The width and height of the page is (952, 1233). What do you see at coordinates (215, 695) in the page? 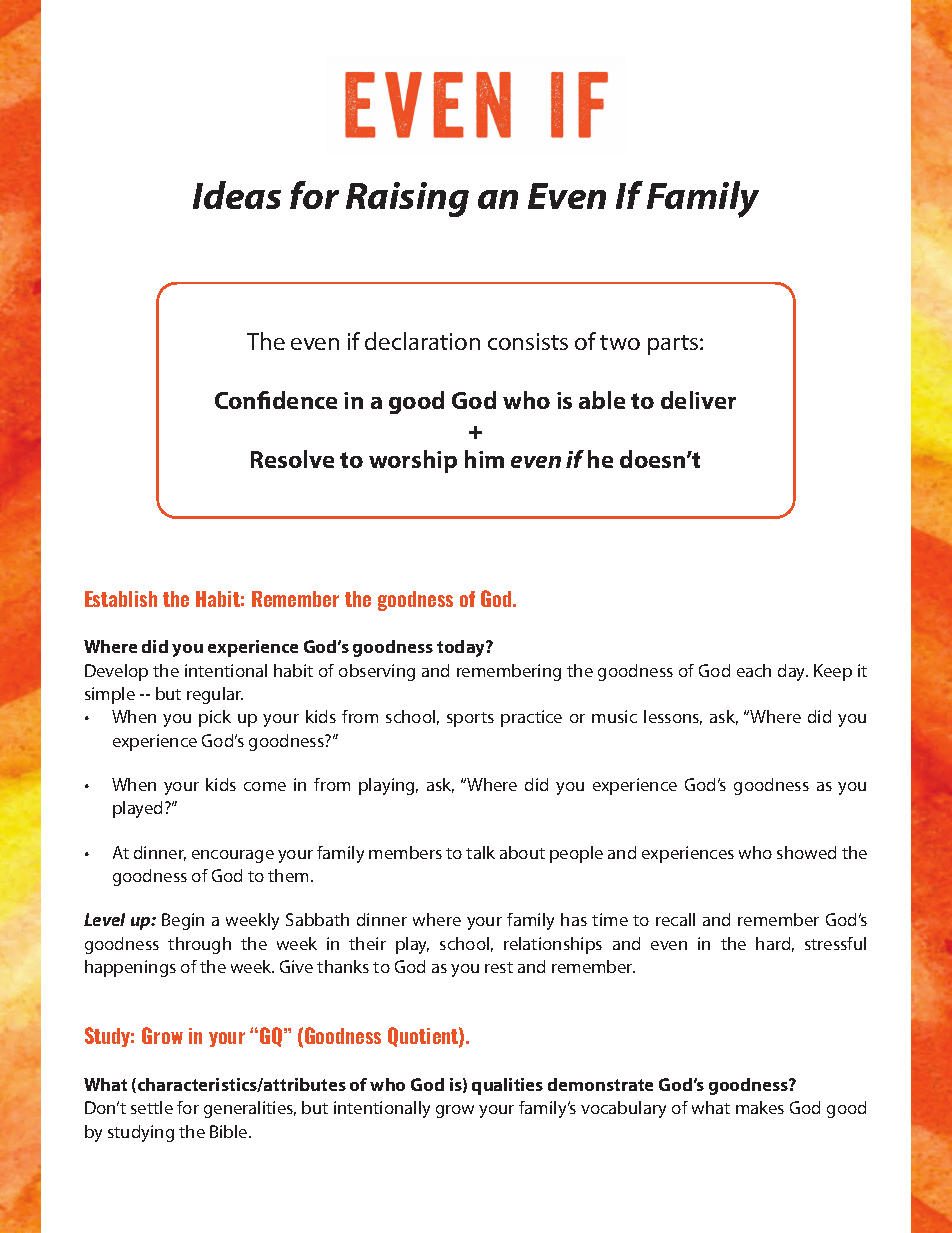
I see `regular` at bounding box center [215, 695].
